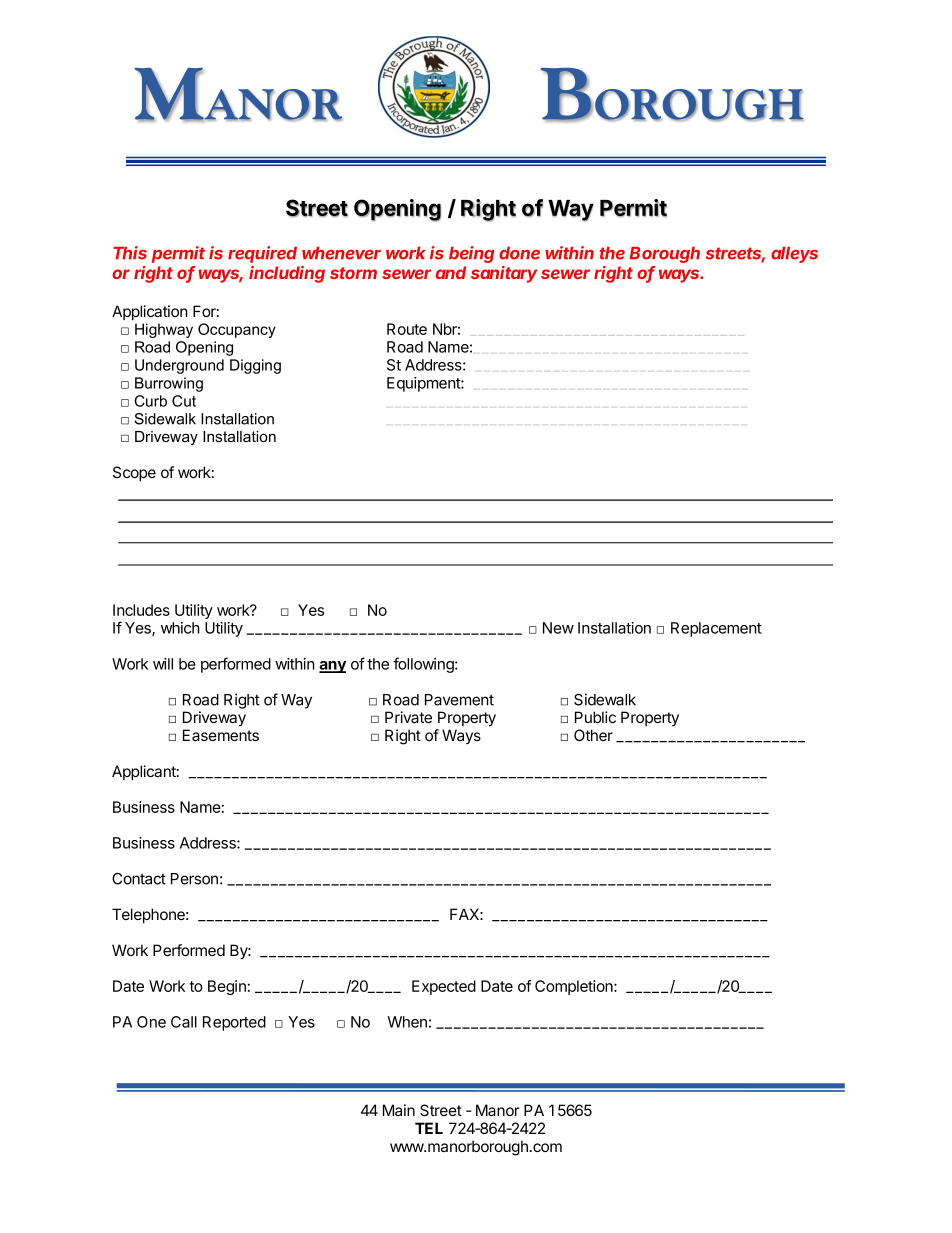 This screenshot has width=952, height=1233. I want to click on alleys, so click(794, 255).
